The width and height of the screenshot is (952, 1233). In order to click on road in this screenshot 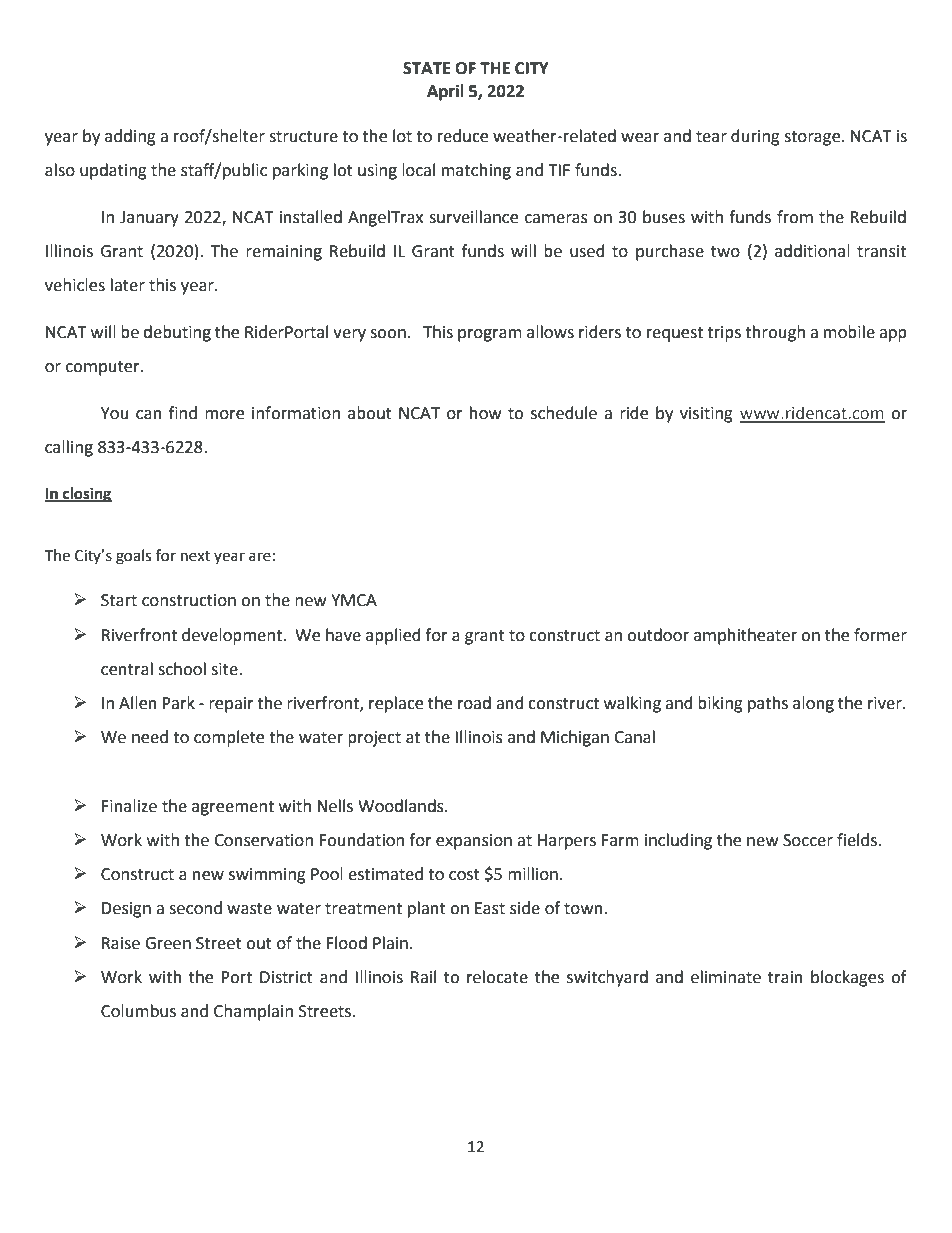, I will do `click(474, 703)`.
